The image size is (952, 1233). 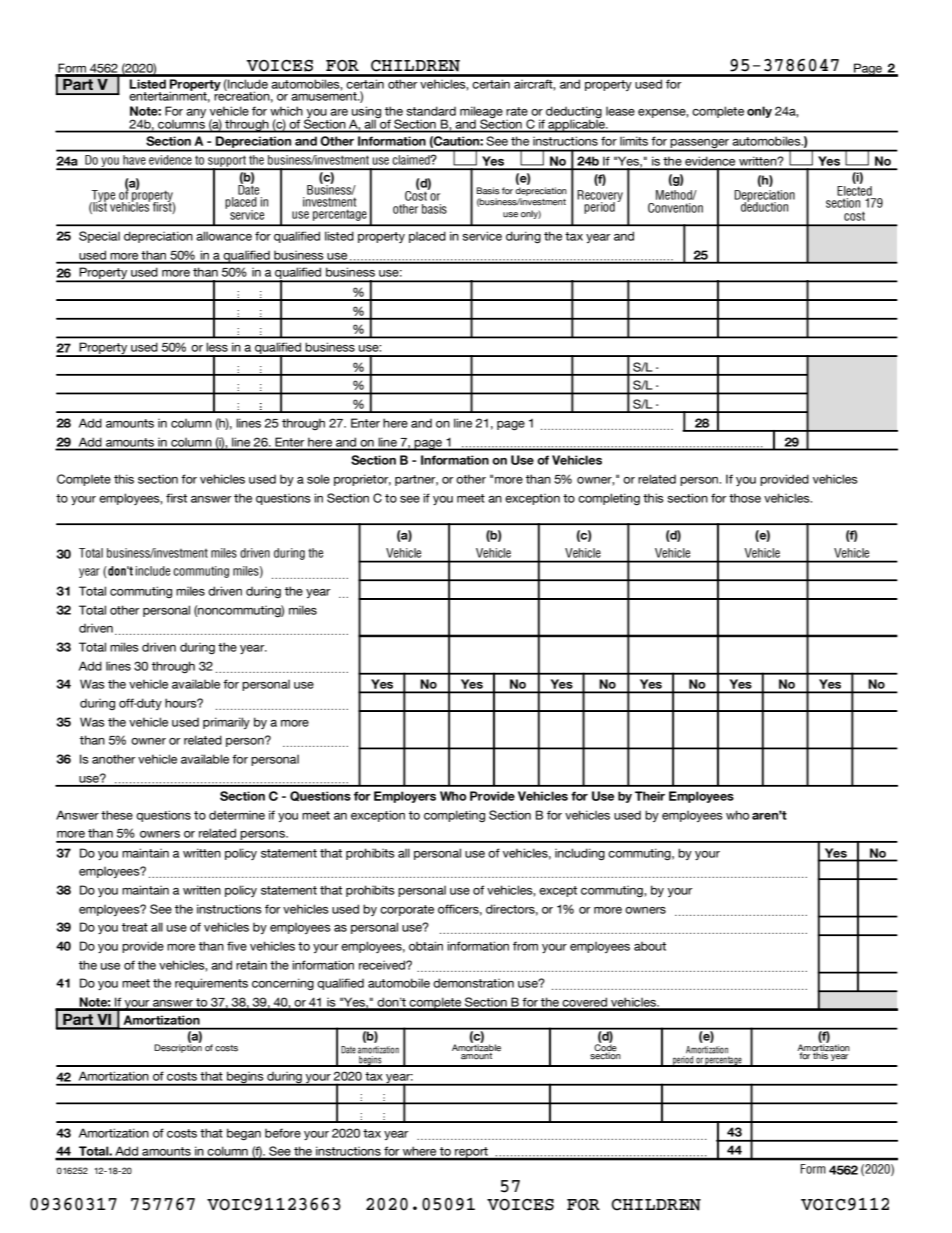 What do you see at coordinates (196, 113) in the page?
I see `any` at bounding box center [196, 113].
